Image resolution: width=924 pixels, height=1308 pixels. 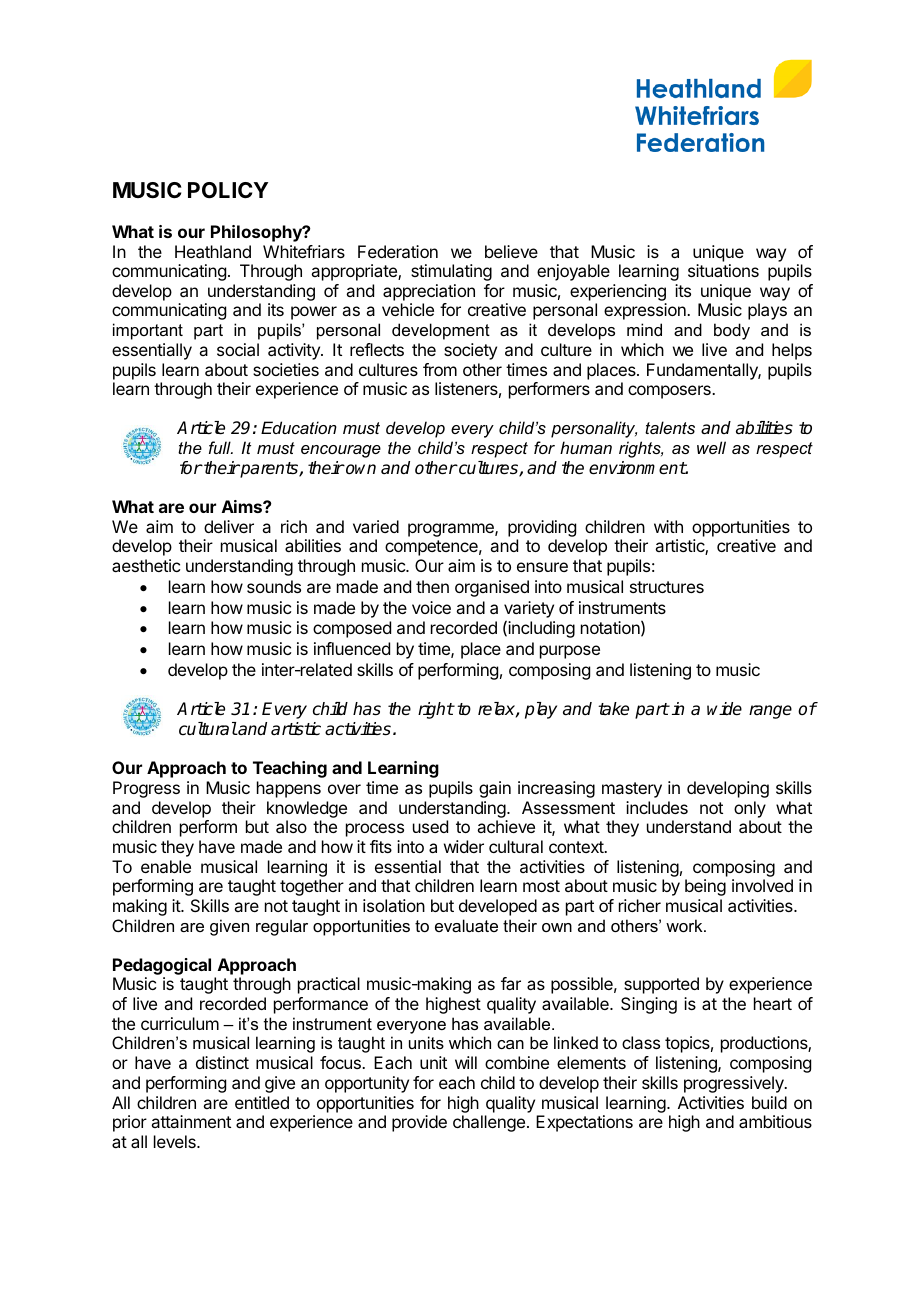 I want to click on believe, so click(x=511, y=251).
